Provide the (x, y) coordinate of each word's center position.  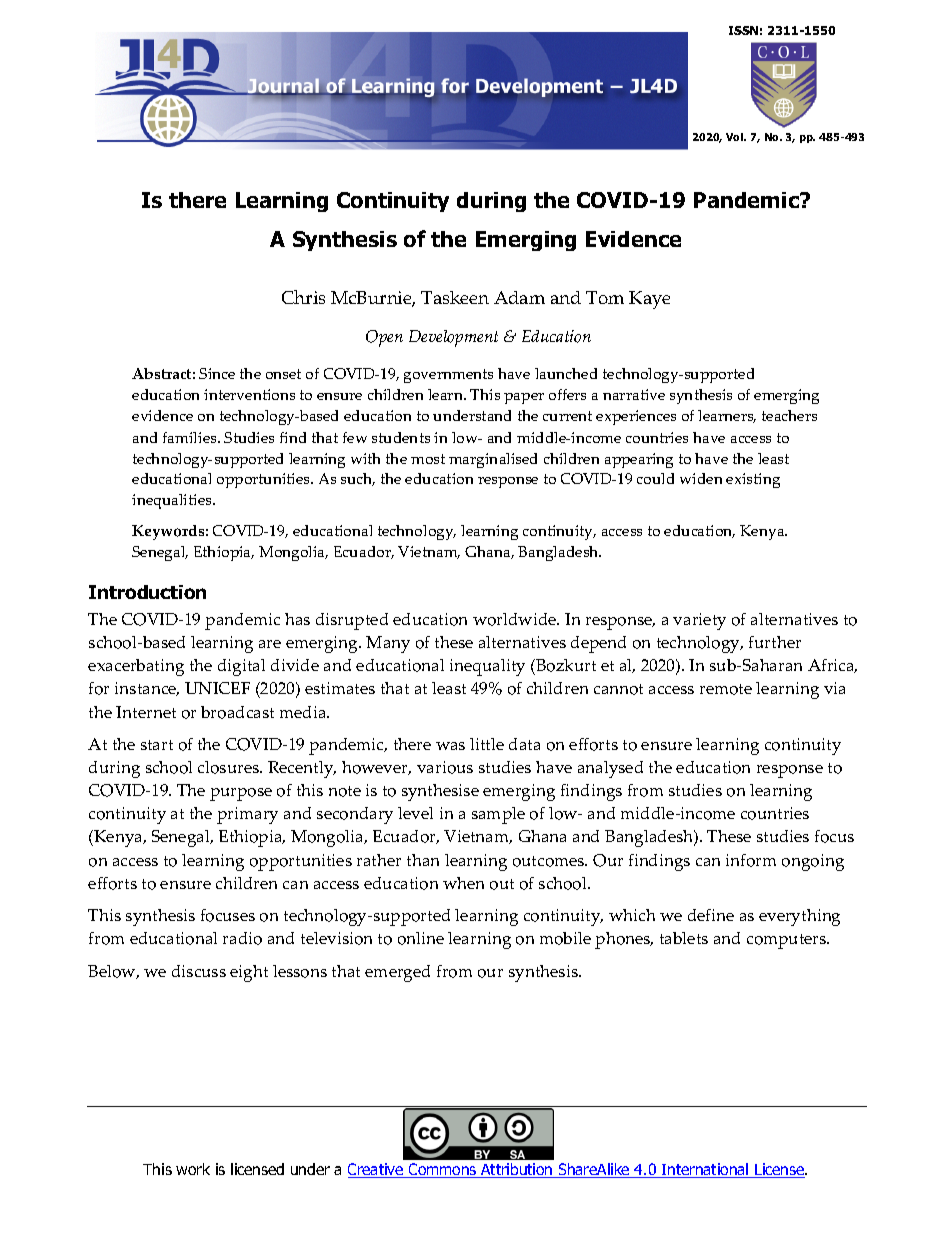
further (775, 642)
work (193, 1169)
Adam (519, 297)
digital (241, 667)
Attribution (517, 1170)
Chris (303, 297)
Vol (736, 137)
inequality (487, 667)
